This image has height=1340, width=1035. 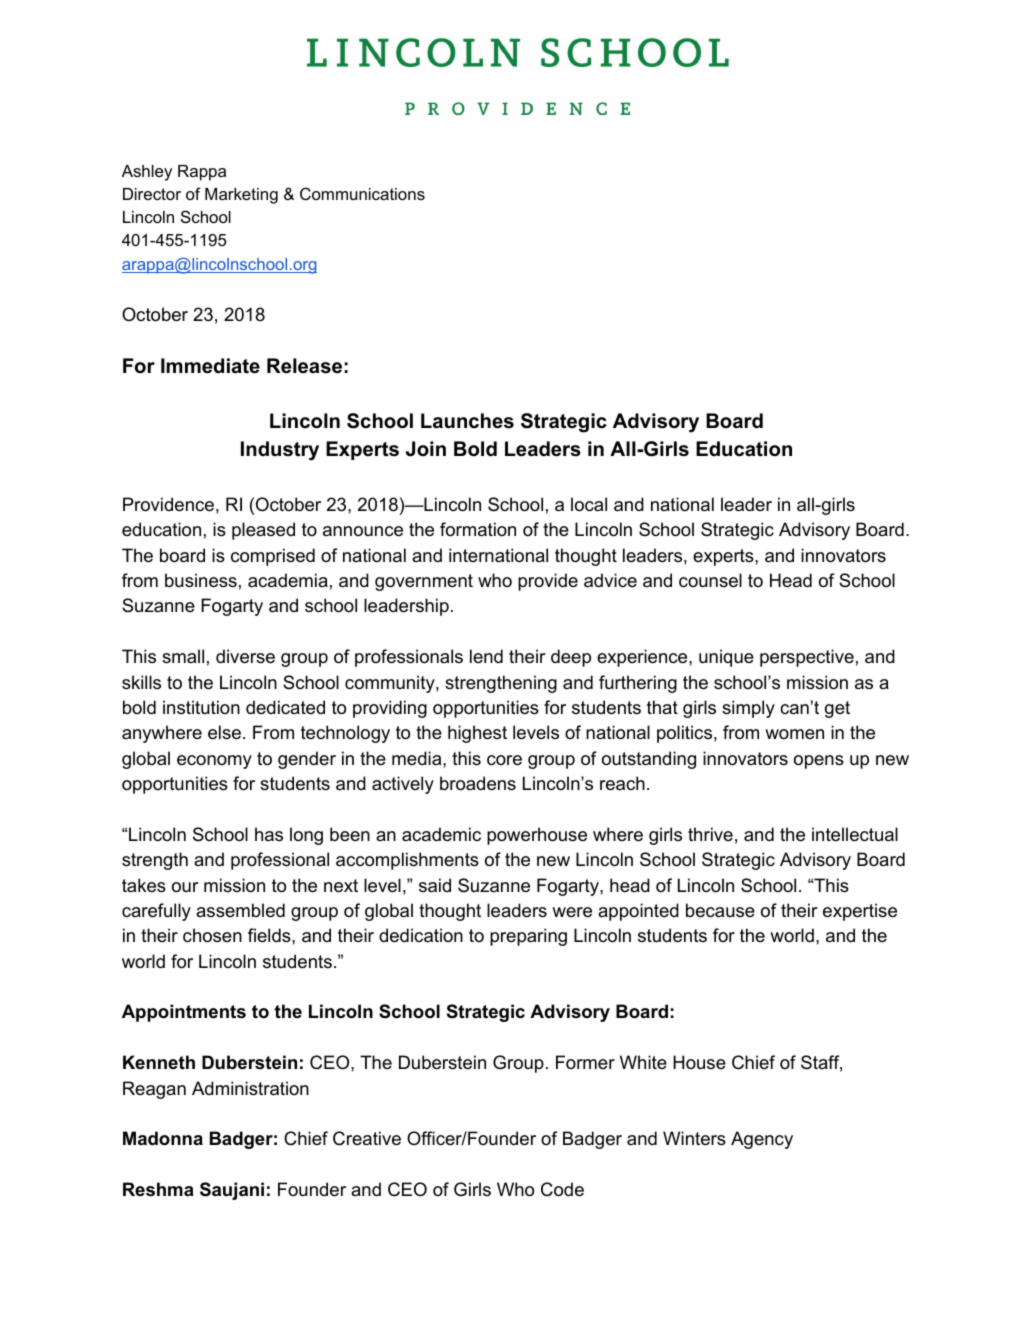 What do you see at coordinates (710, 580) in the image?
I see `counsel` at bounding box center [710, 580].
